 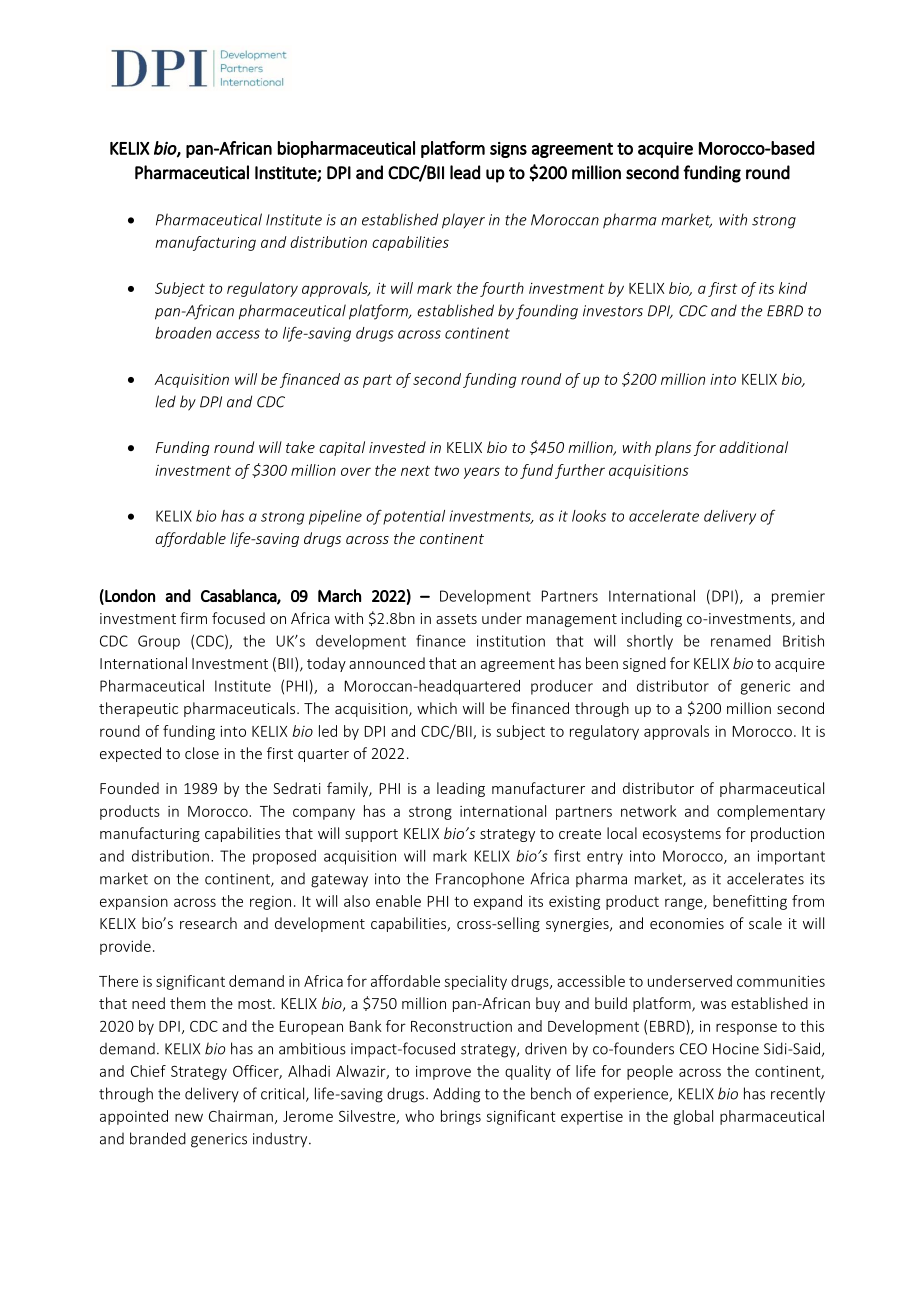 What do you see at coordinates (189, 1117) in the document?
I see `new` at bounding box center [189, 1117].
